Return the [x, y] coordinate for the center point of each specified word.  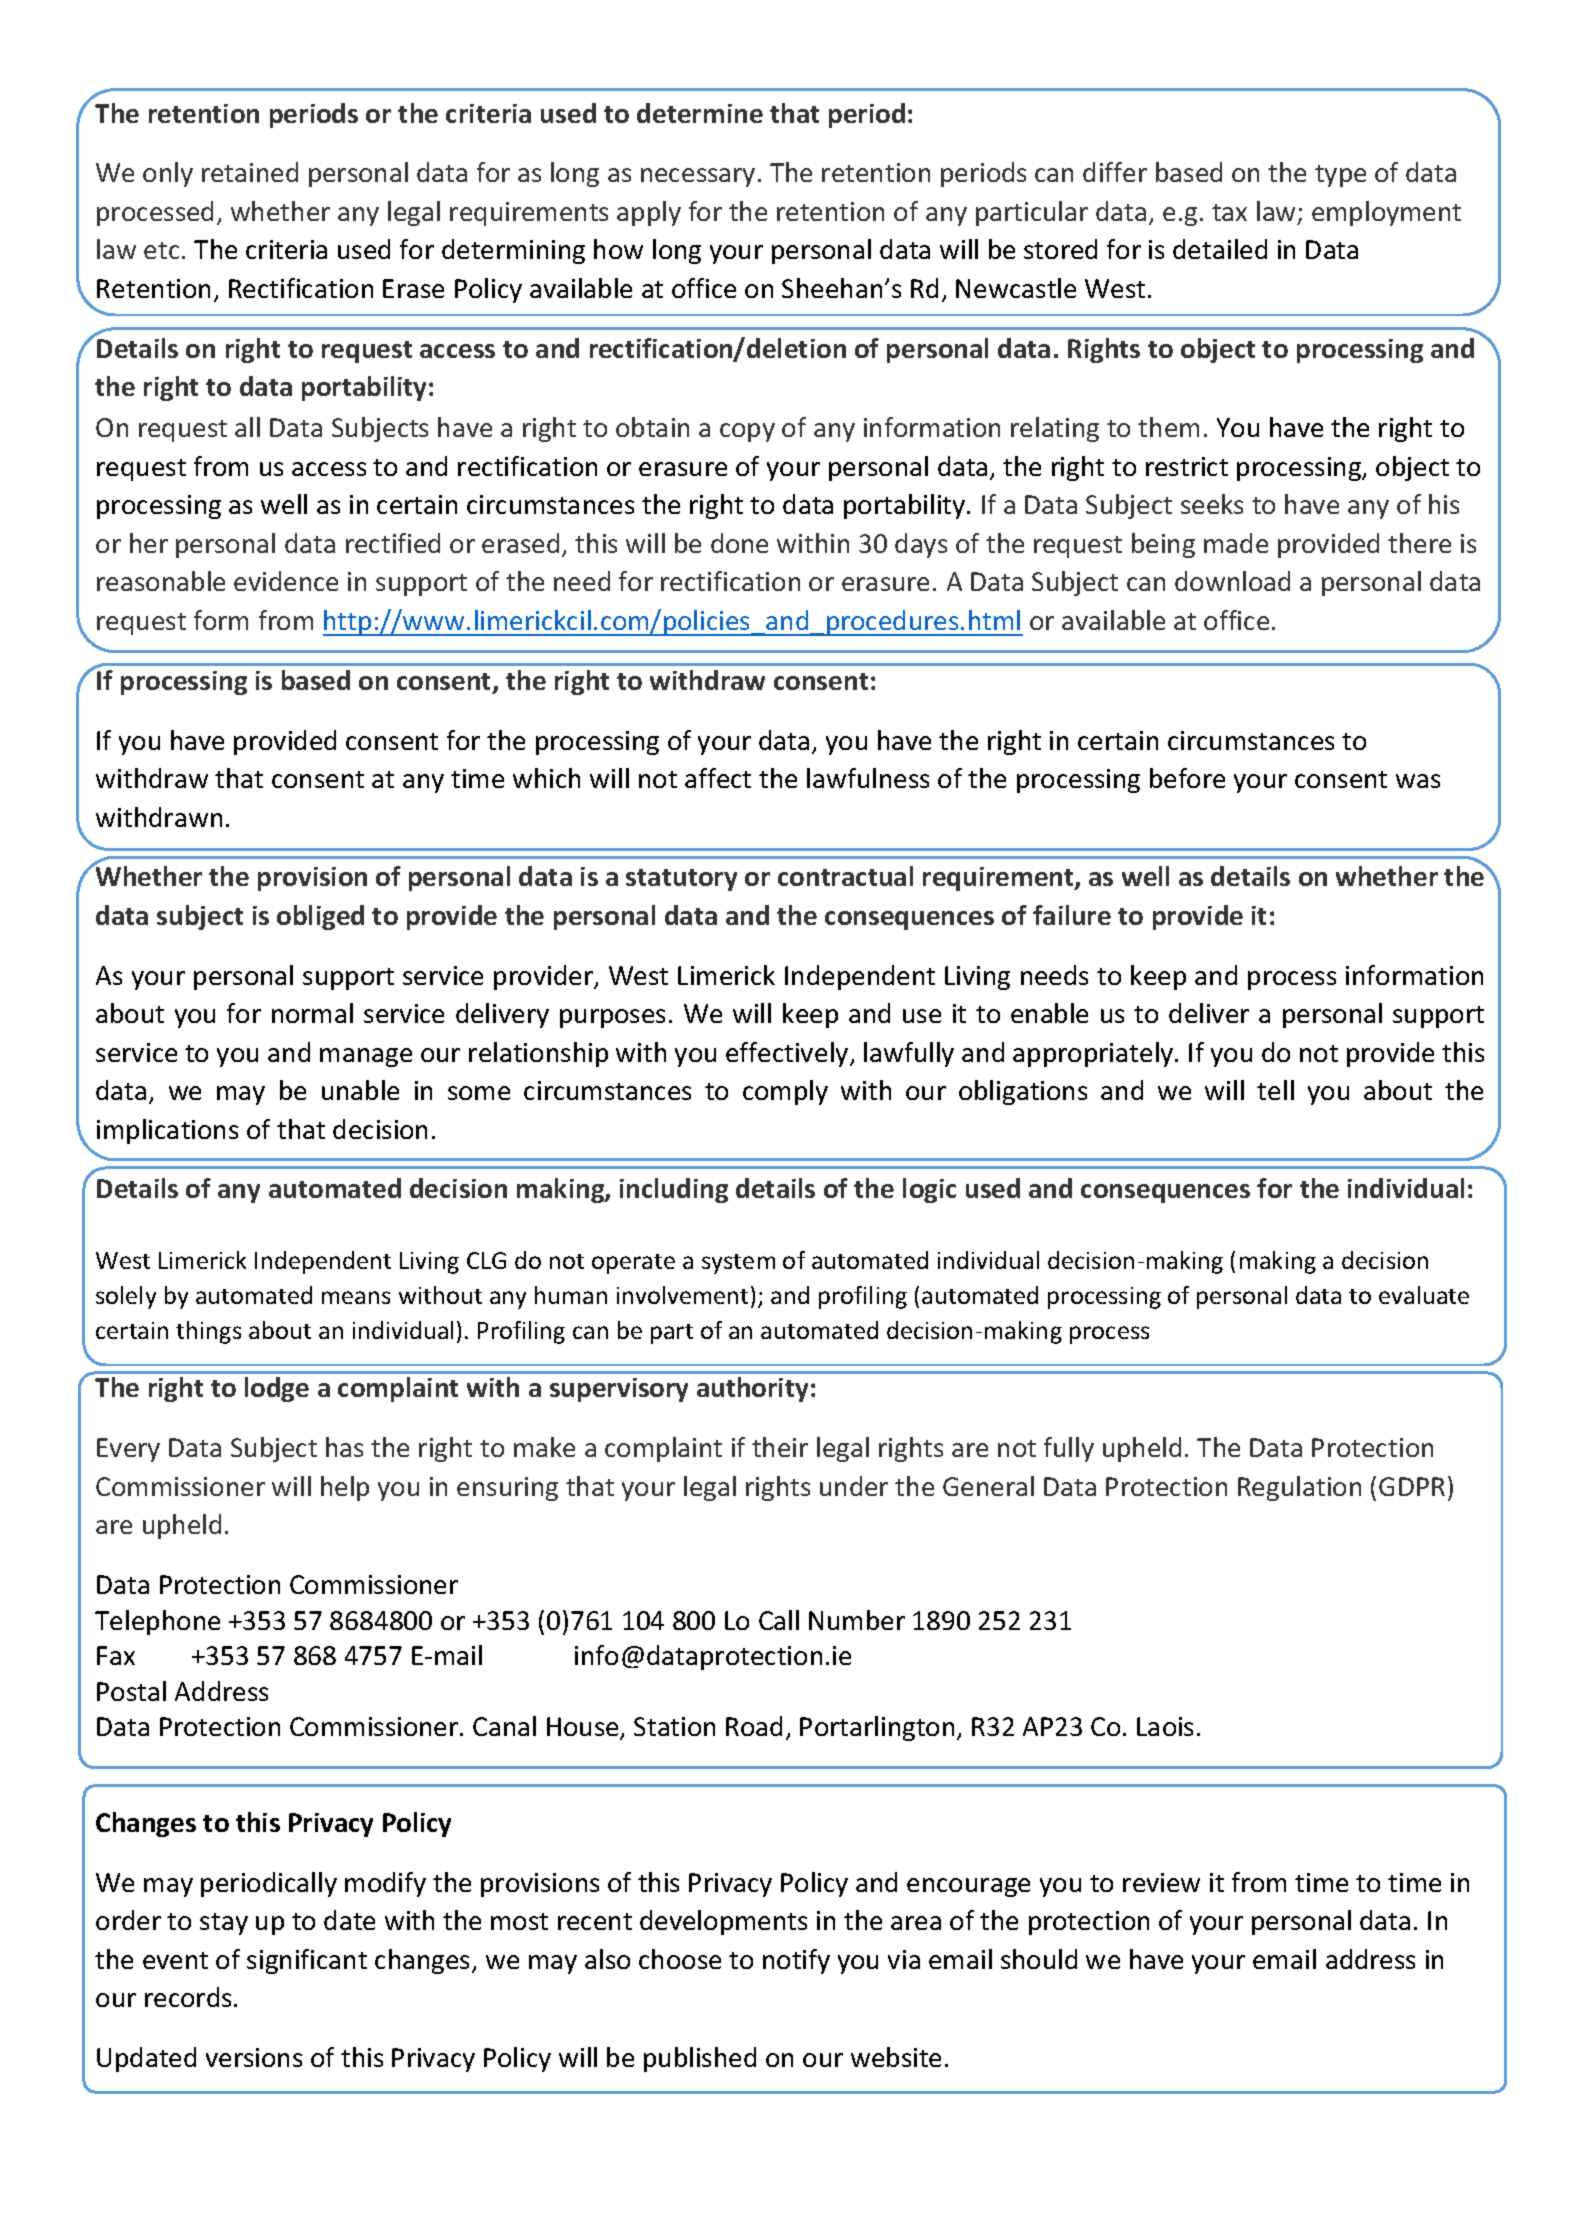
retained [250, 172]
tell [1275, 1090]
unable [360, 1090]
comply [785, 1092]
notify [796, 1961]
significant [307, 1961]
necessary [698, 177]
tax [1229, 212]
